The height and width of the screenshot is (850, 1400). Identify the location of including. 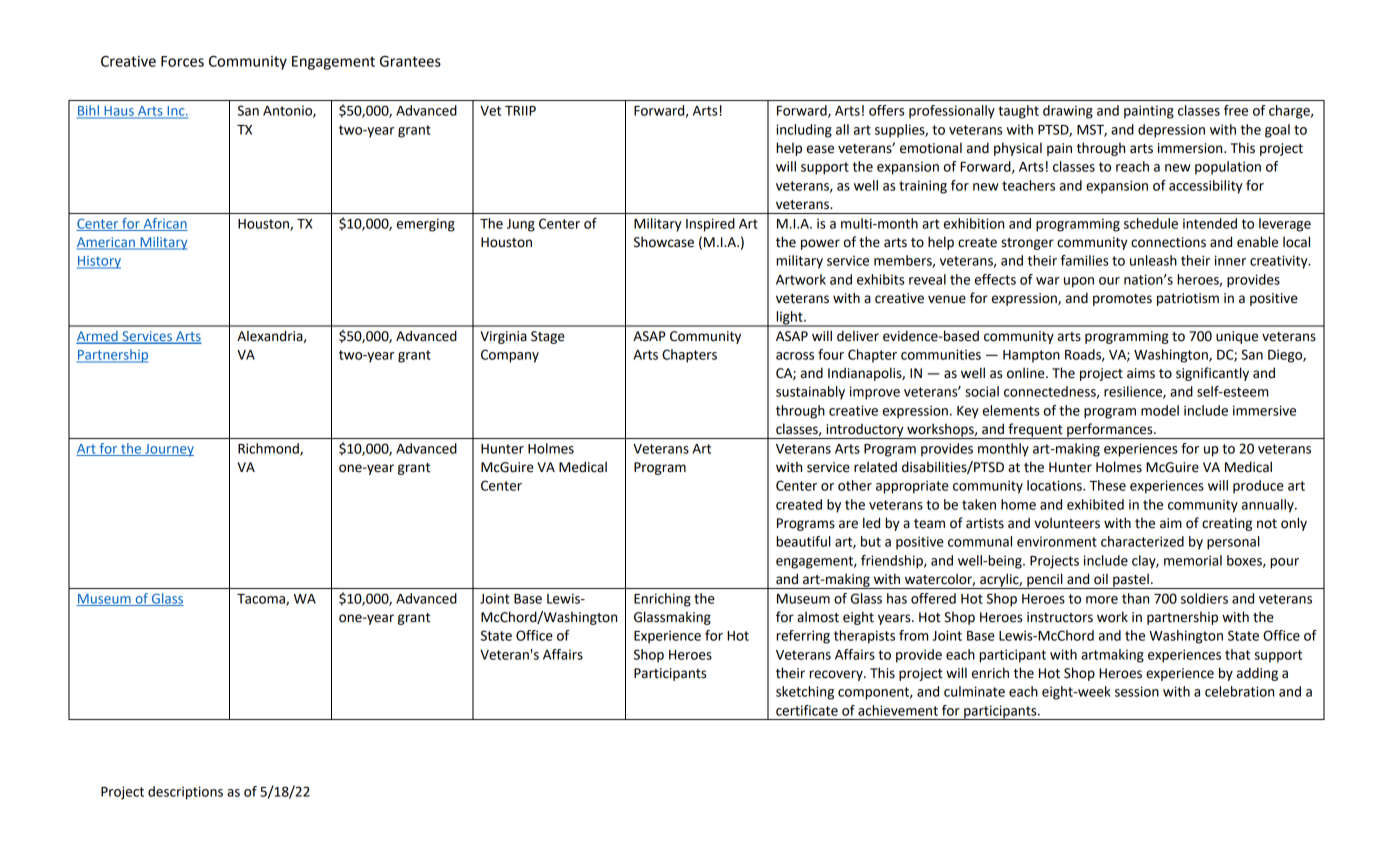
(804, 131).
